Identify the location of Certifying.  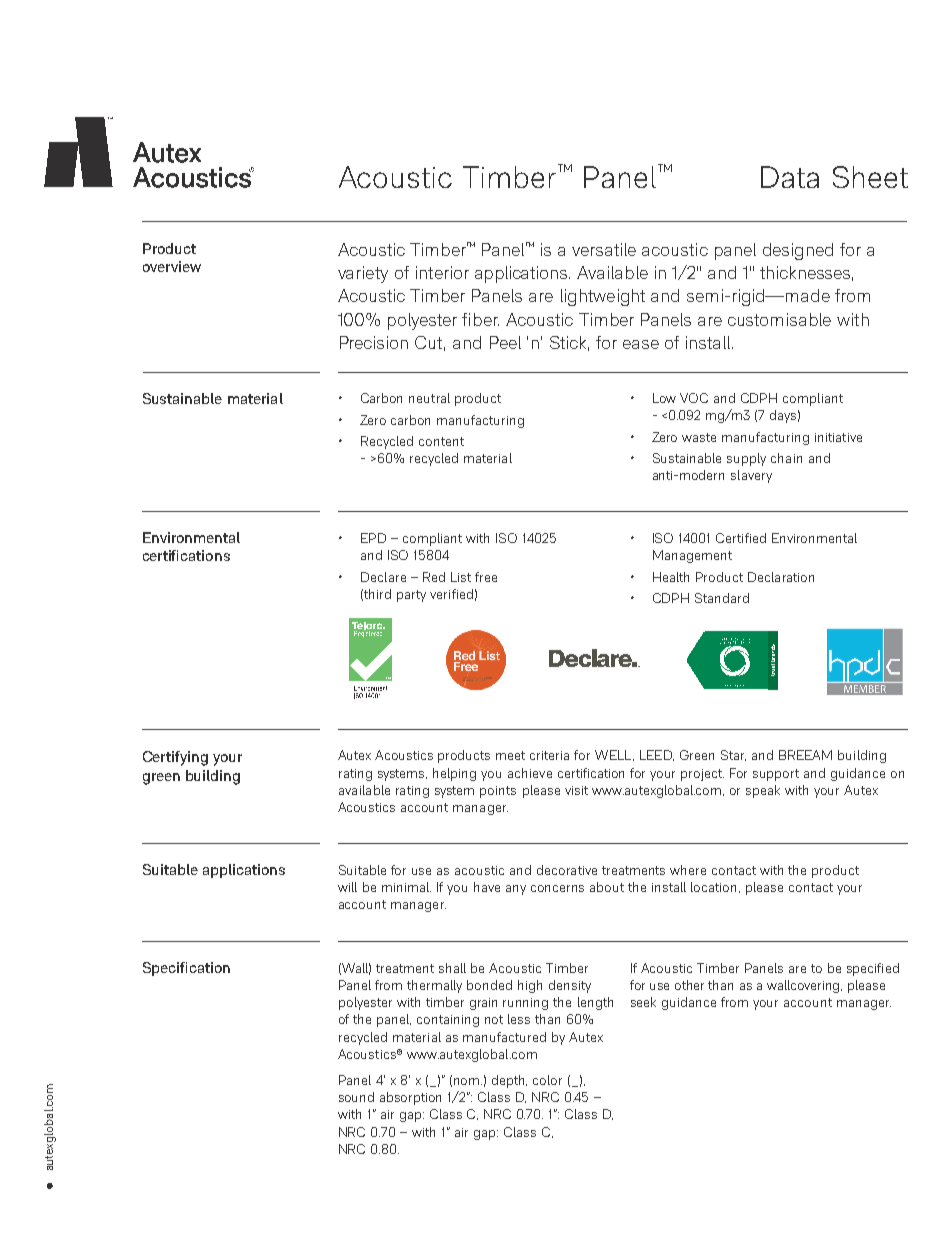
(175, 758).
